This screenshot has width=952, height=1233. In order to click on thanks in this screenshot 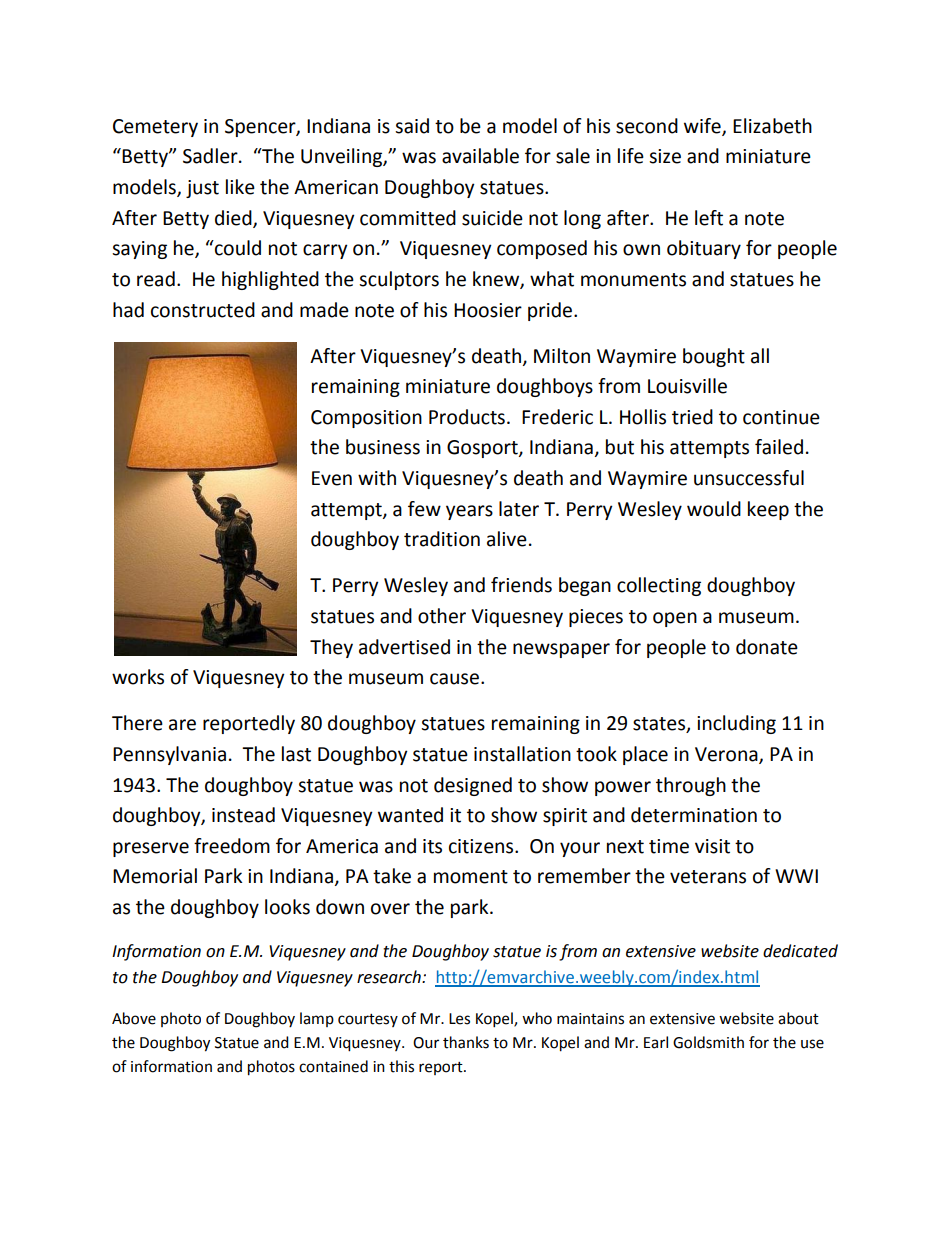, I will do `click(466, 1042)`.
